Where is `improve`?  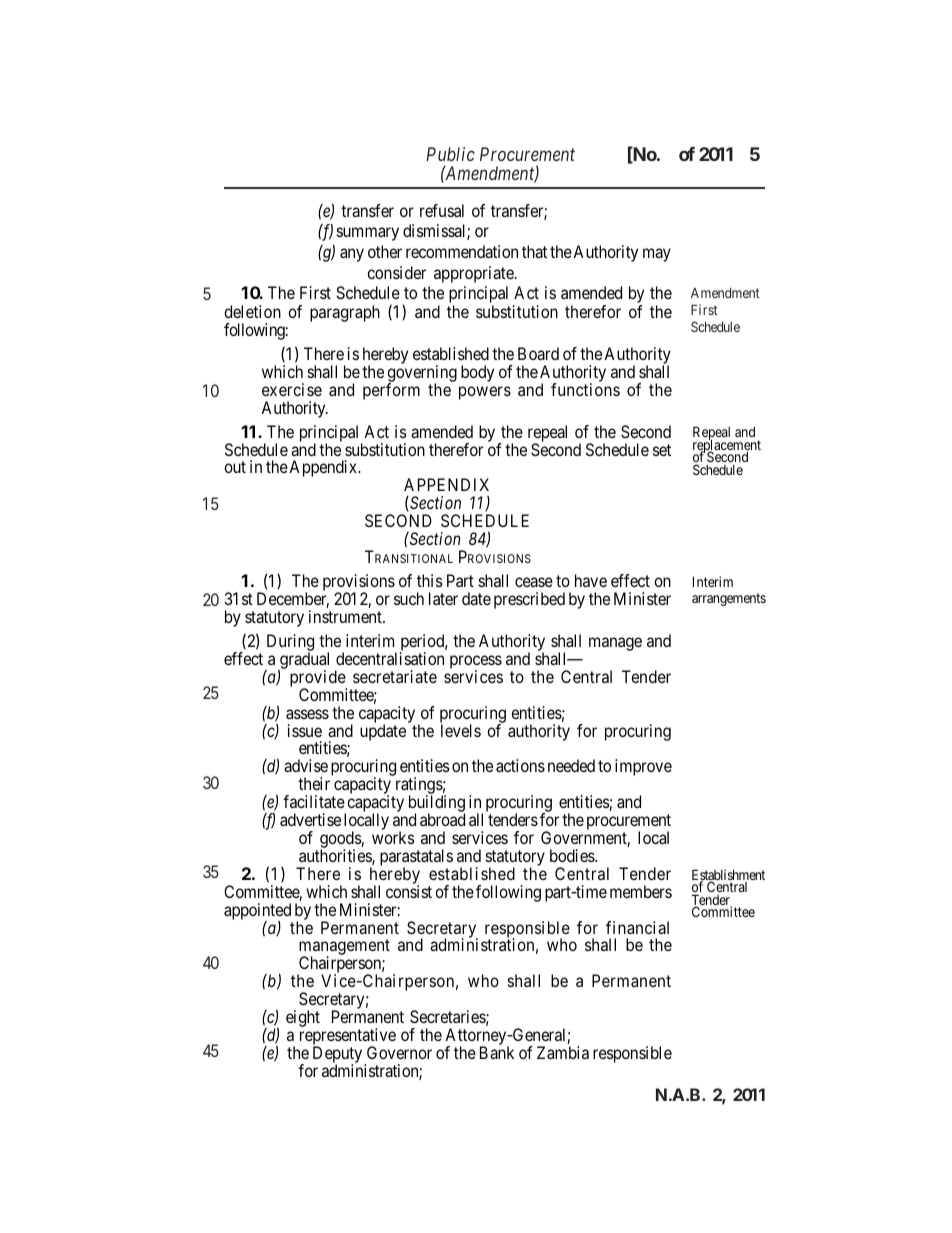 improve is located at coordinates (643, 767).
